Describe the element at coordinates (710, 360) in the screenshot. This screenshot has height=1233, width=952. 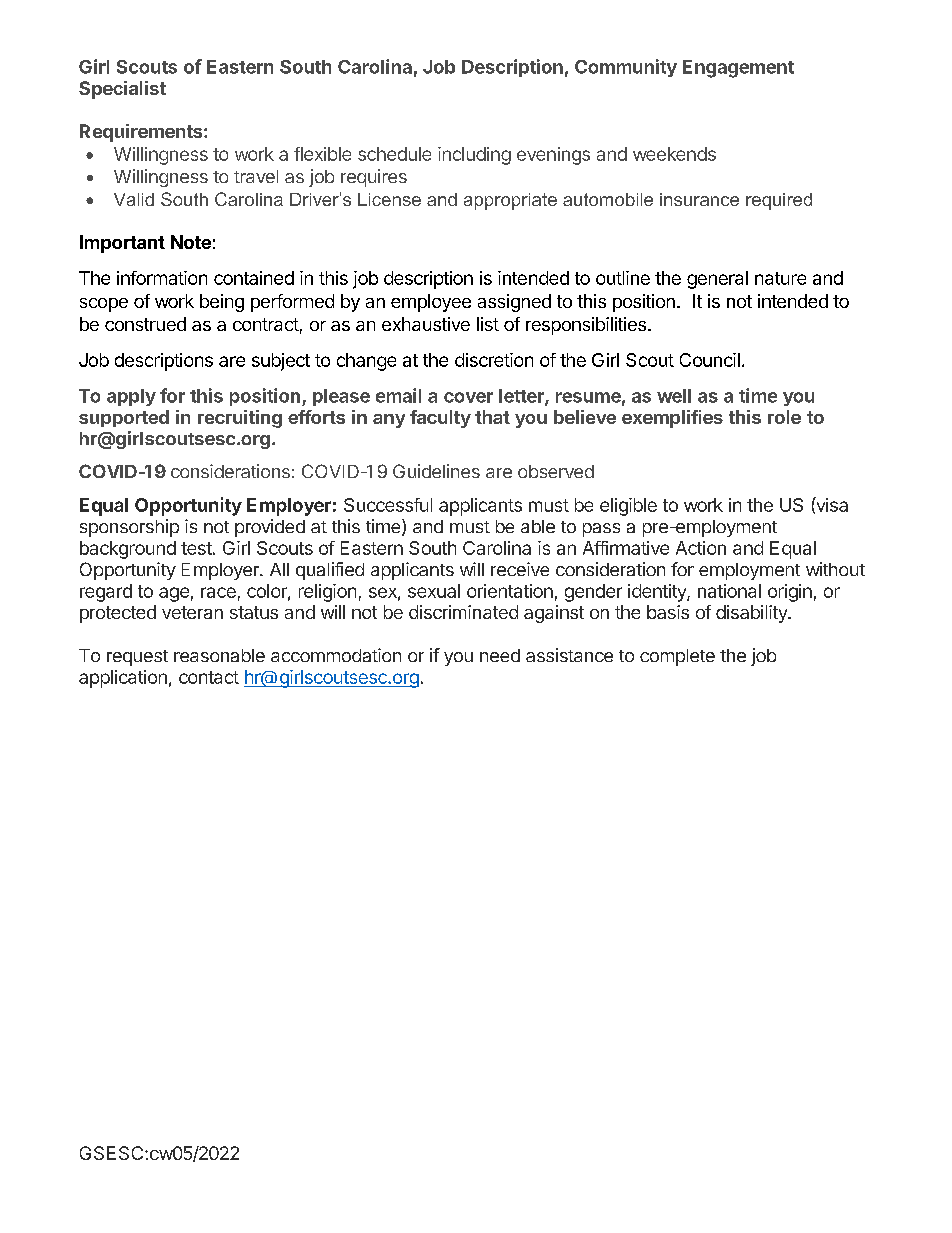
I see `Council` at that location.
